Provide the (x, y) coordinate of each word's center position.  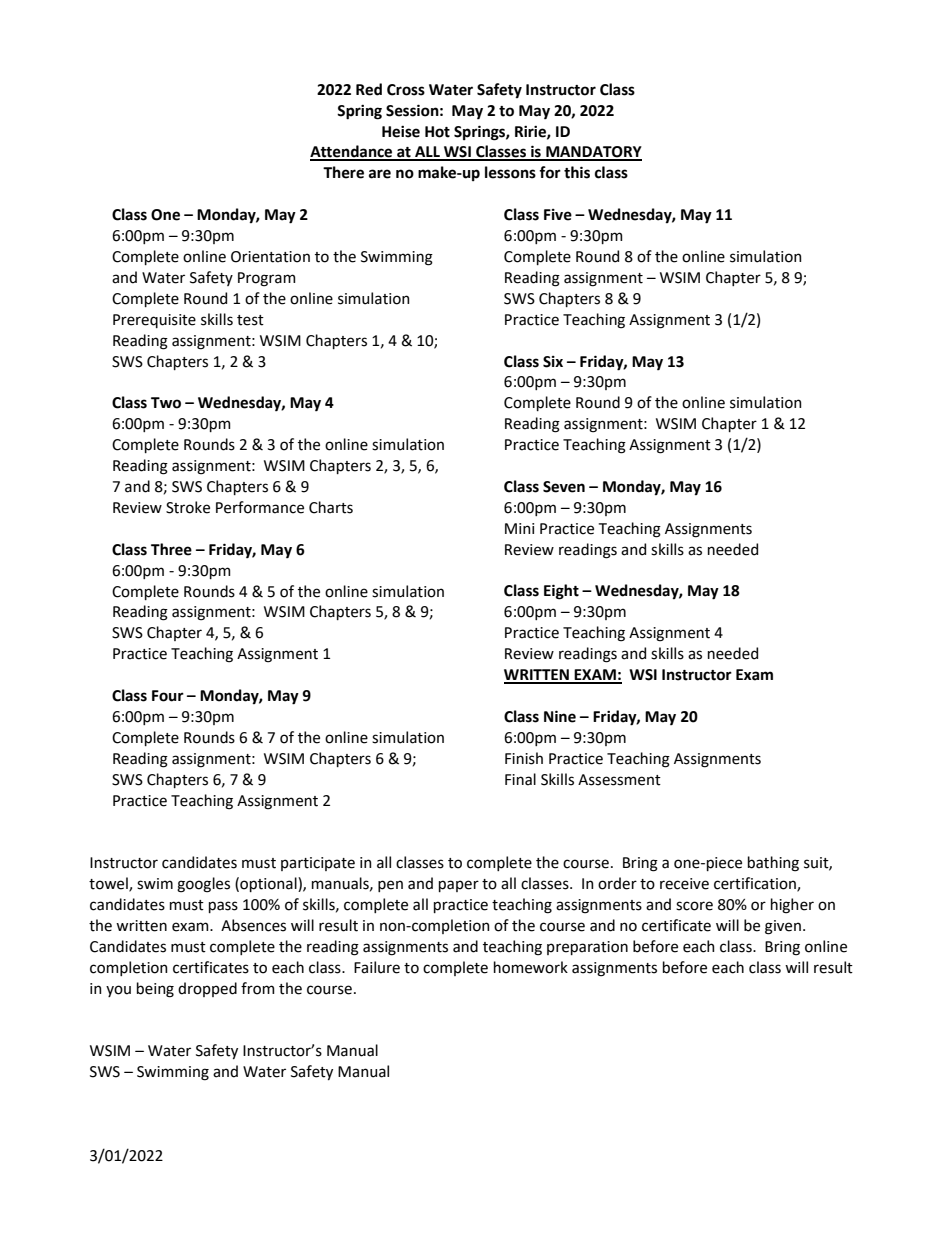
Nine (560, 716)
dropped (207, 989)
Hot (437, 132)
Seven (564, 487)
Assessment (619, 780)
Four (168, 696)
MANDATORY (593, 153)
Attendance (352, 152)
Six (553, 362)
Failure (377, 967)
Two (166, 403)
